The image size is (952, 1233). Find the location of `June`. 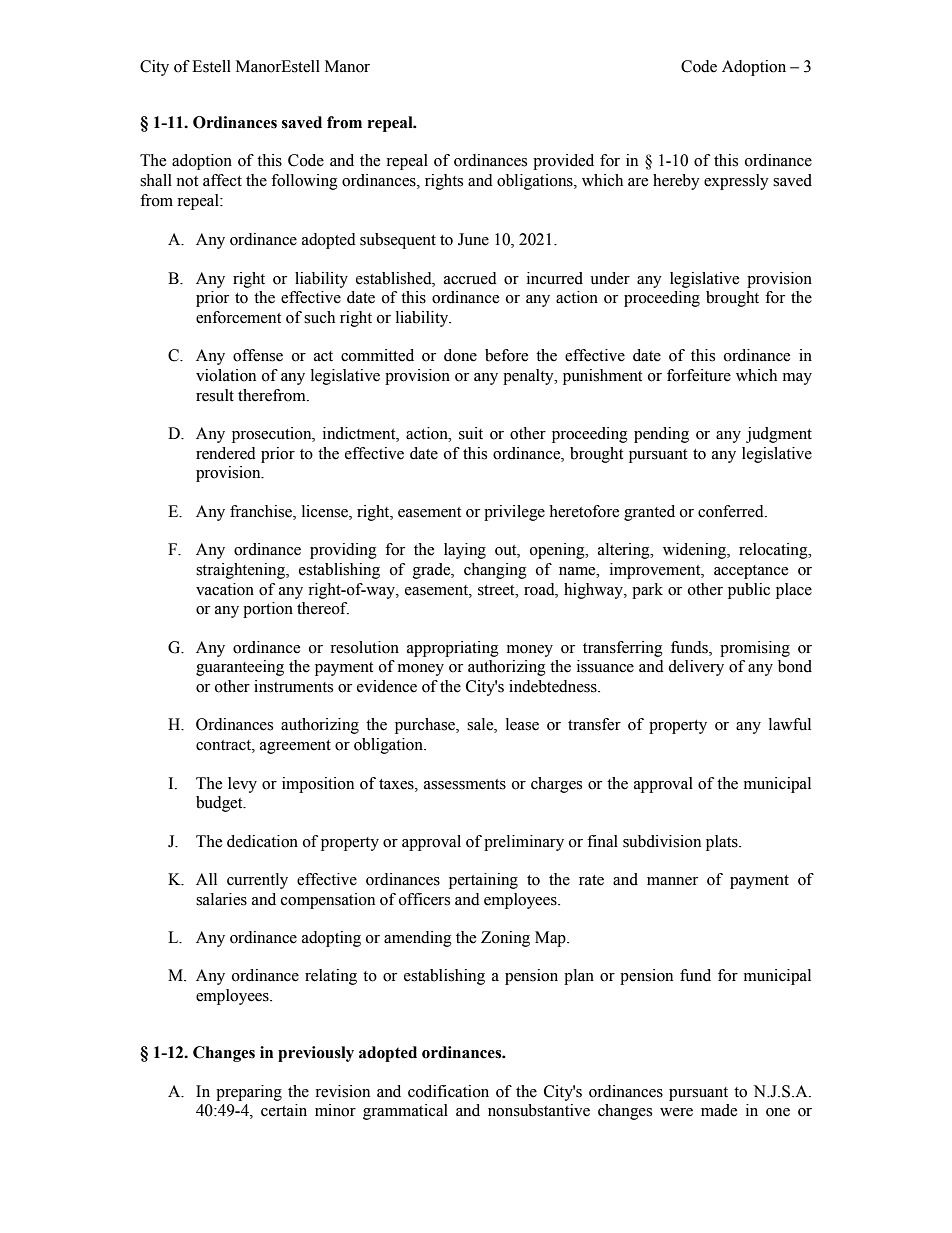

June is located at coordinates (473, 239).
